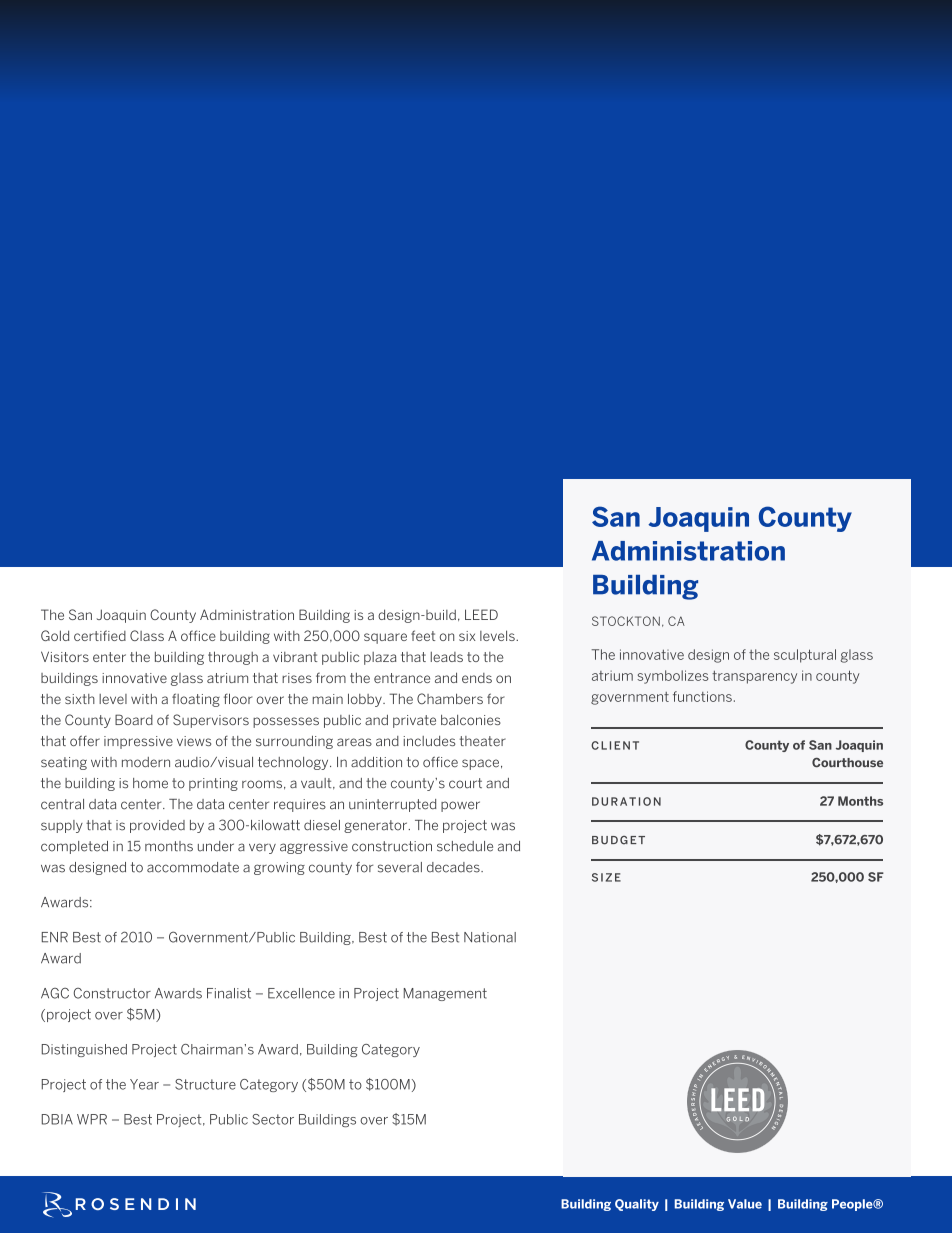 The image size is (952, 1233). What do you see at coordinates (637, 1205) in the image?
I see `Quality` at bounding box center [637, 1205].
